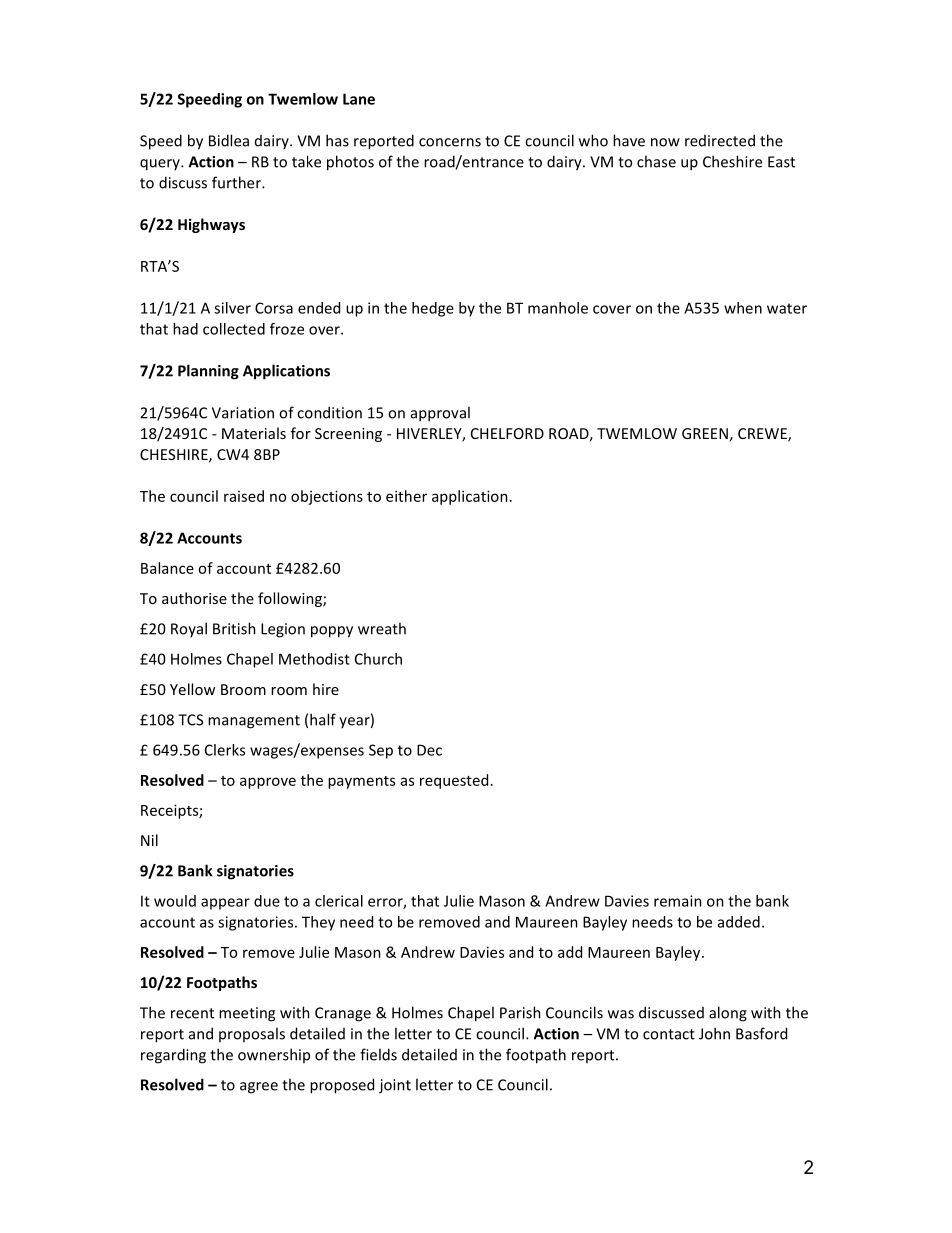 Image resolution: width=952 pixels, height=1233 pixels. What do you see at coordinates (720, 140) in the image?
I see `redirected` at bounding box center [720, 140].
